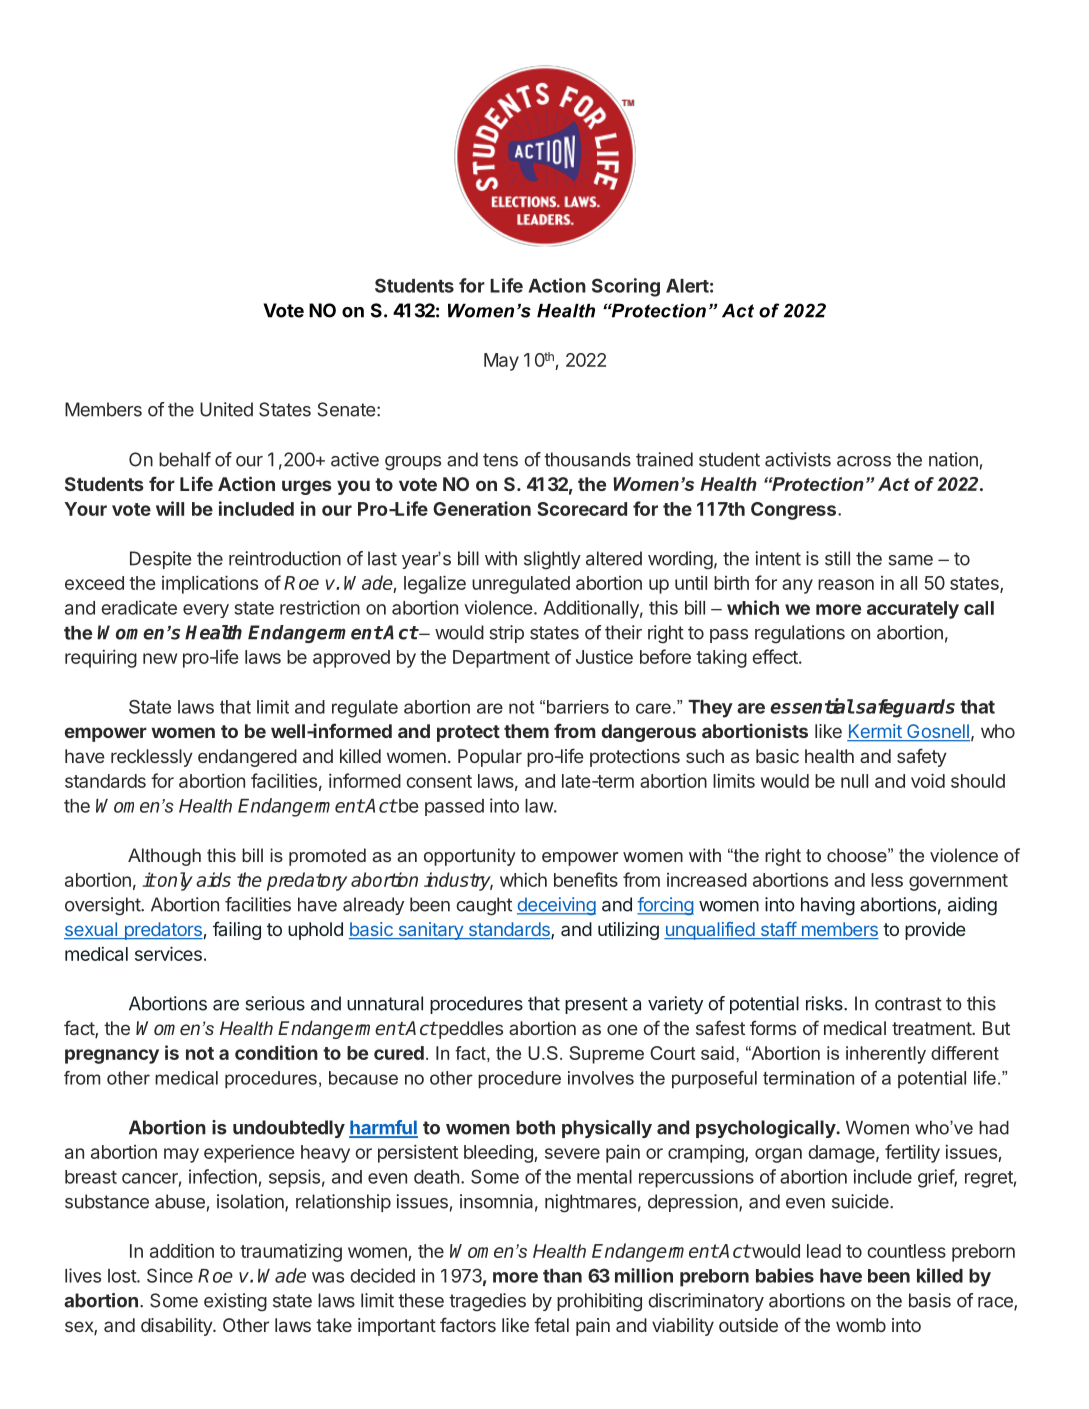  I want to click on Despite, so click(160, 560).
